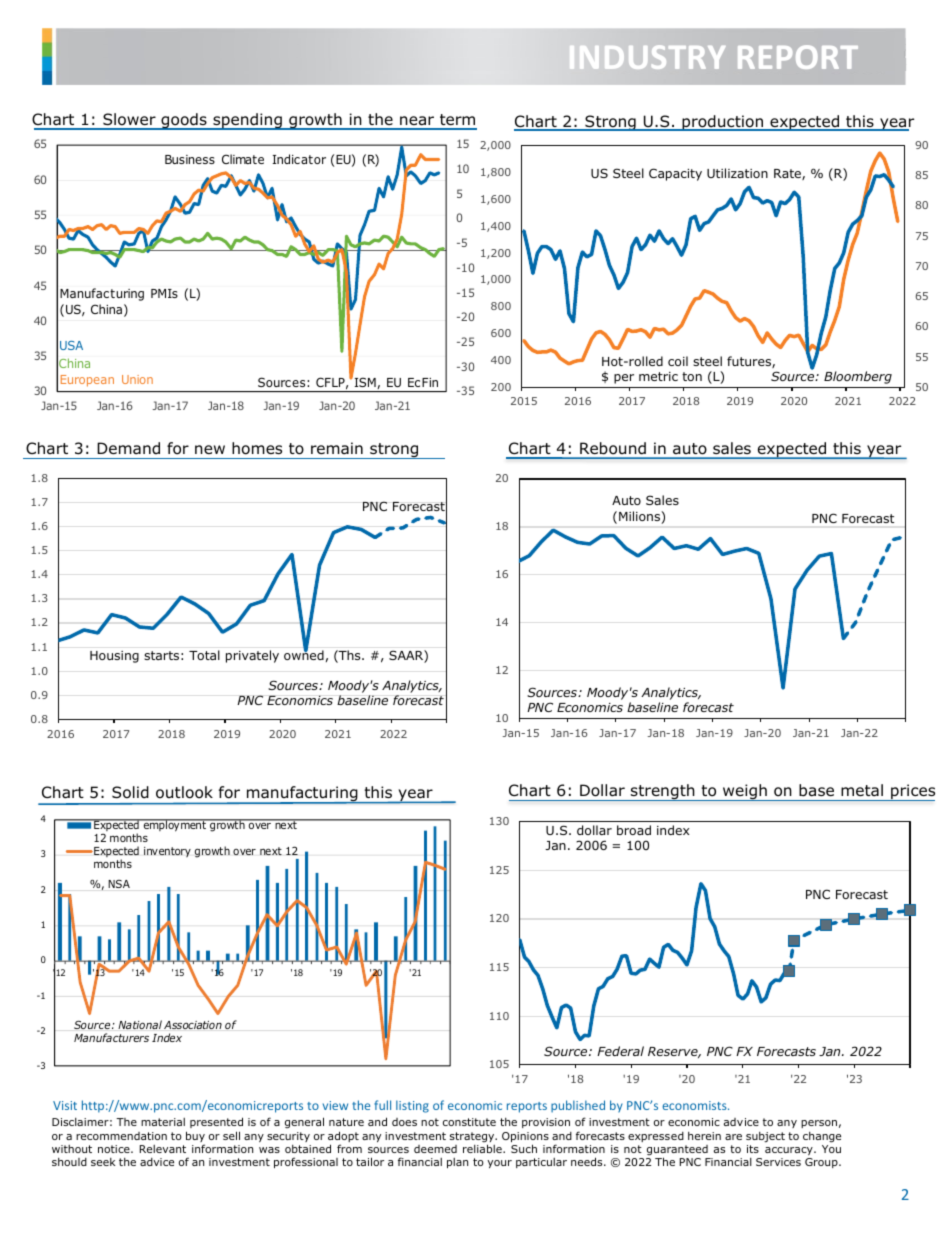 Image resolution: width=952 pixels, height=1233 pixels. I want to click on coil, so click(678, 361).
